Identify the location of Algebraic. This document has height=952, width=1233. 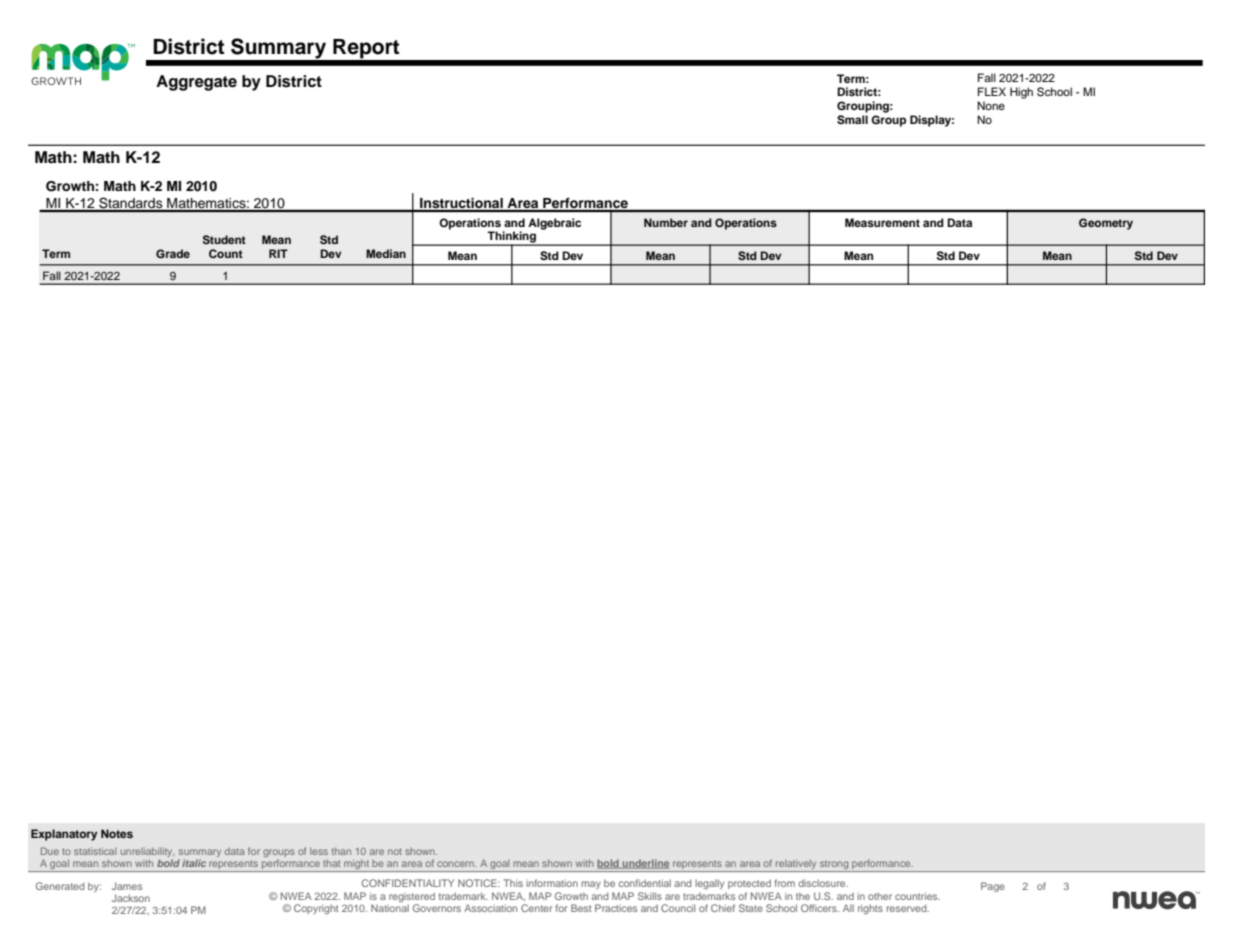
(554, 224).
